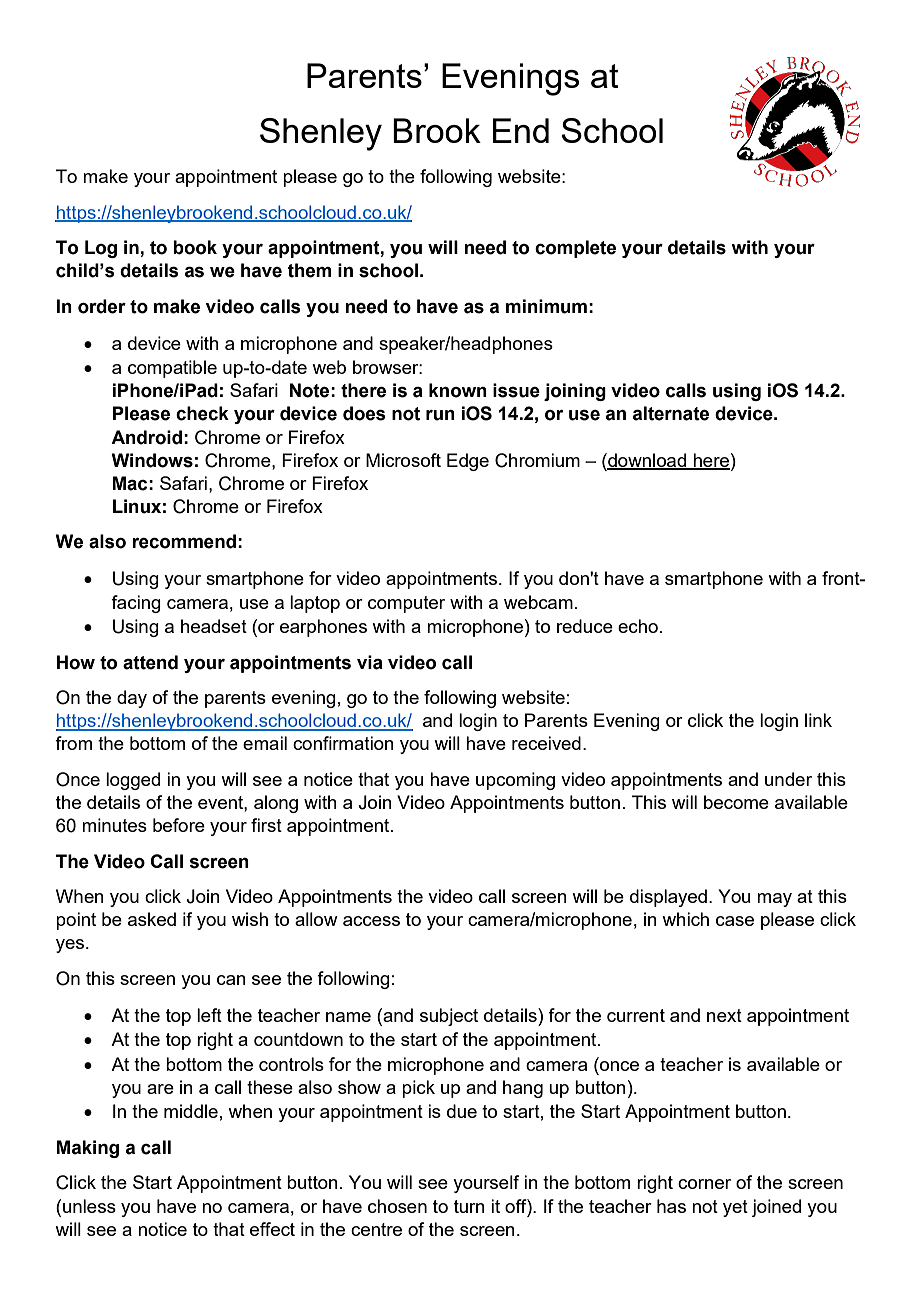 This image has width=924, height=1308. Describe the element at coordinates (89, 1206) in the image. I see `unless` at that location.
